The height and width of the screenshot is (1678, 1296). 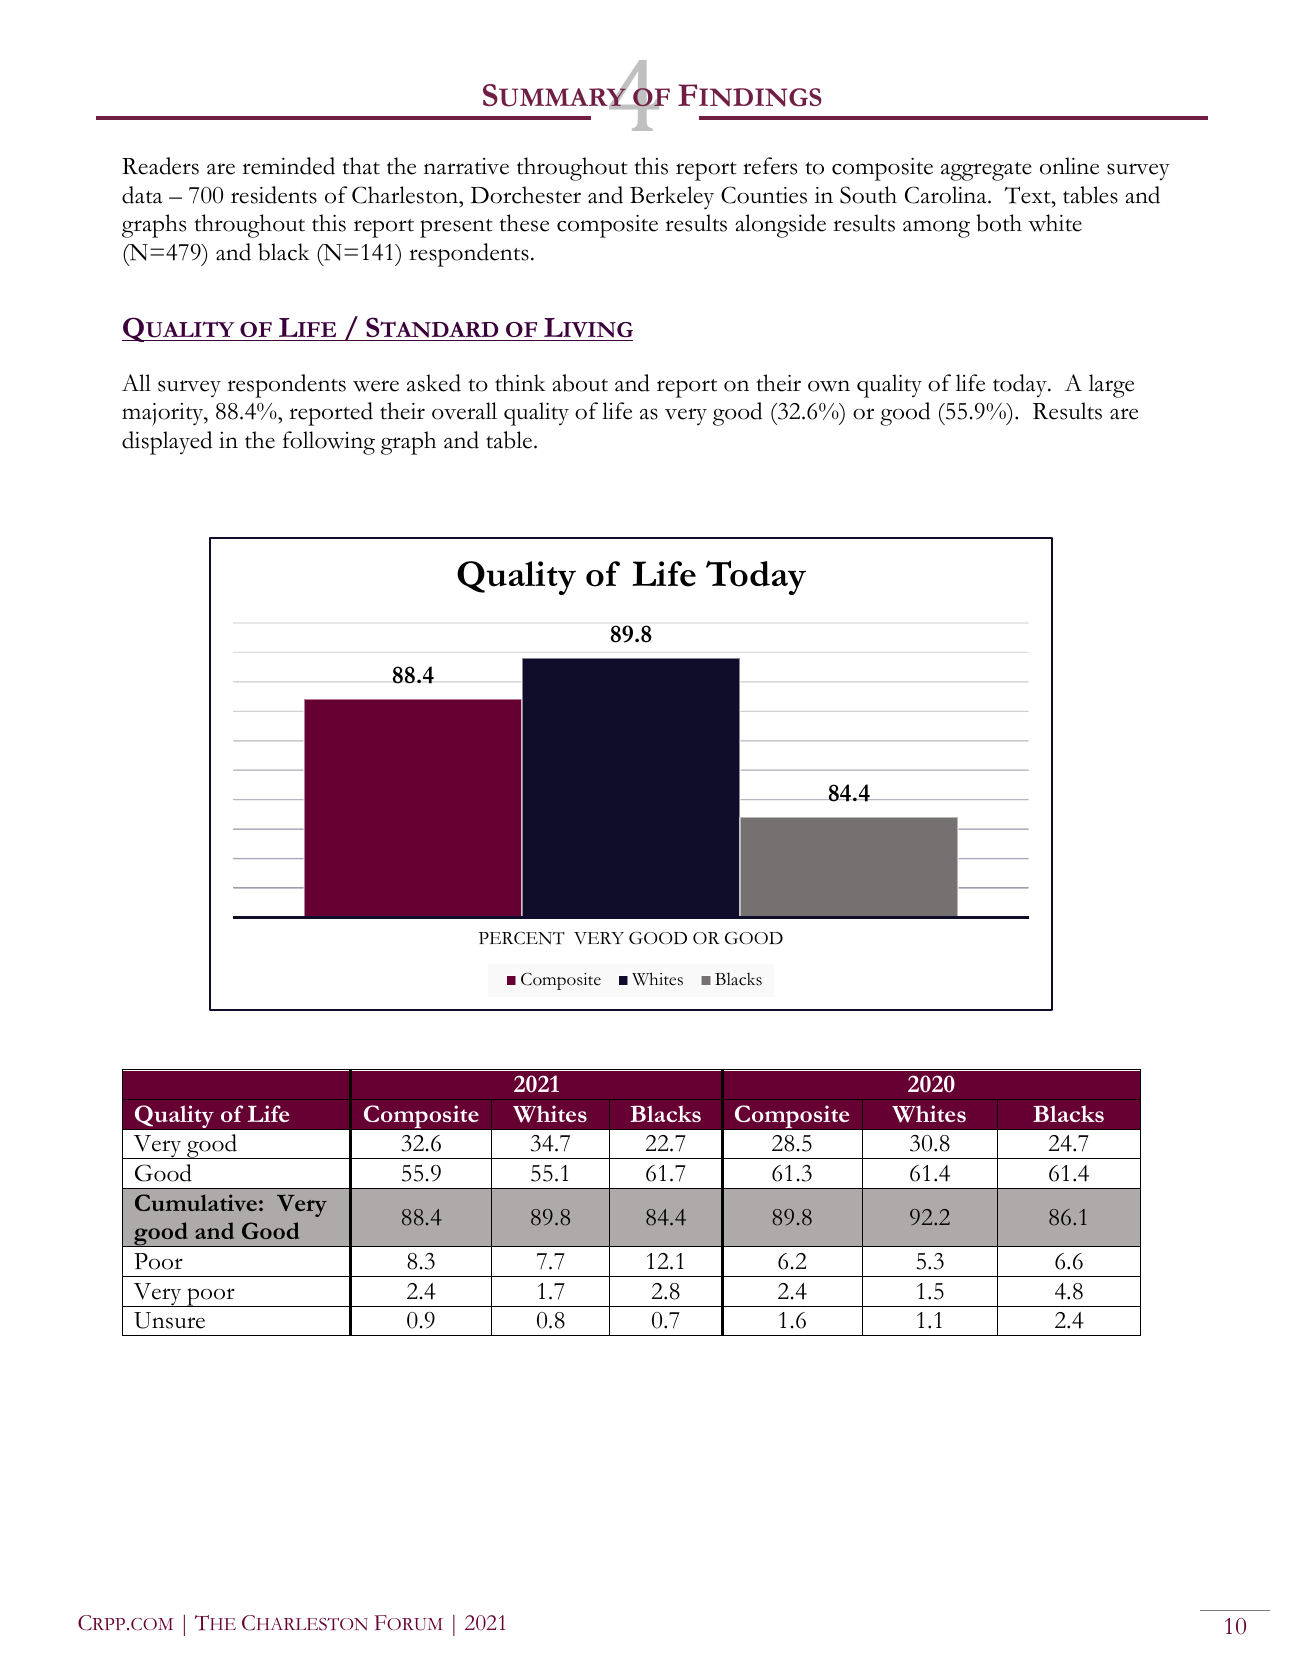 What do you see at coordinates (580, 383) in the screenshot?
I see `about` at bounding box center [580, 383].
